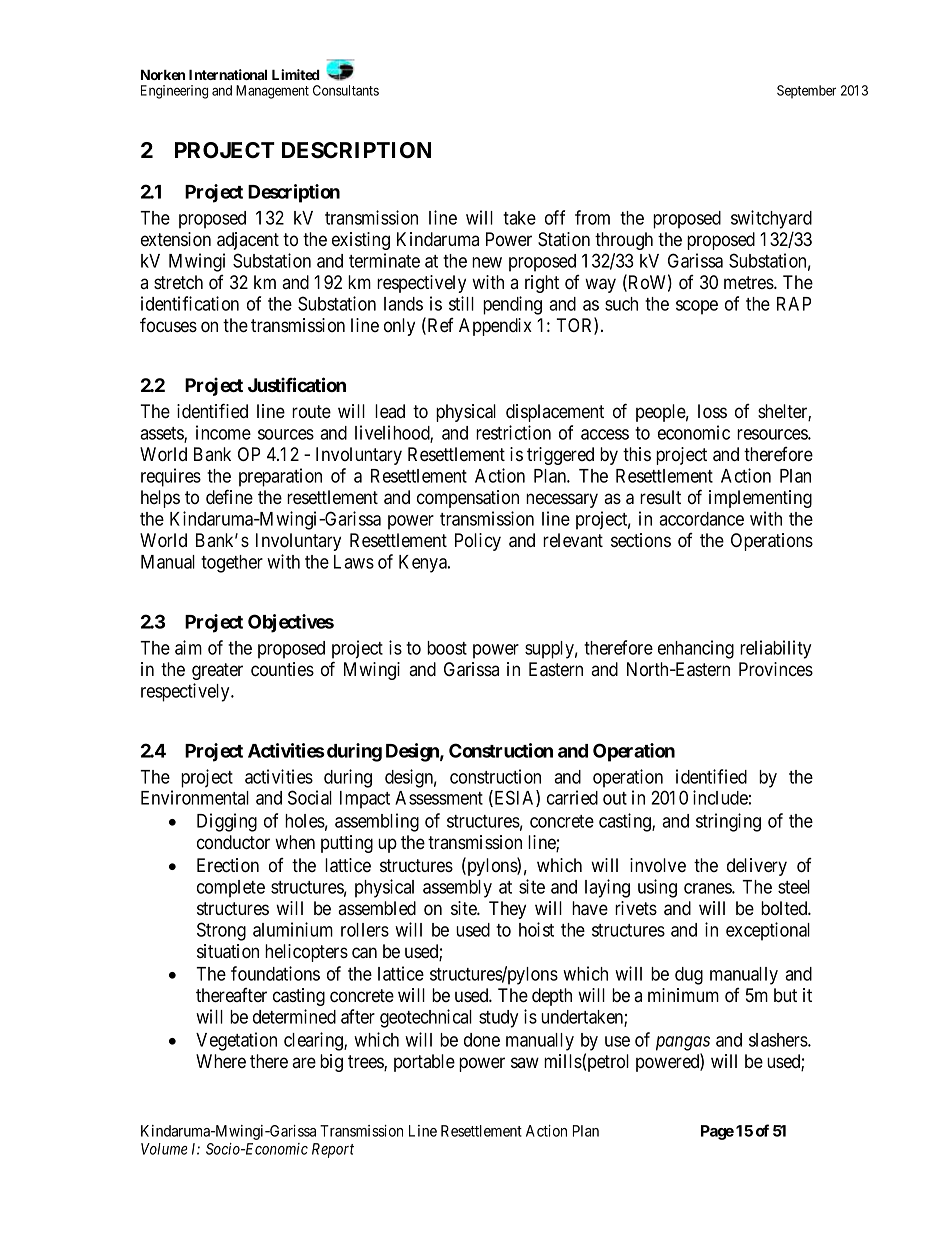 This screenshot has height=1233, width=952. What do you see at coordinates (232, 564) in the screenshot?
I see `together` at bounding box center [232, 564].
